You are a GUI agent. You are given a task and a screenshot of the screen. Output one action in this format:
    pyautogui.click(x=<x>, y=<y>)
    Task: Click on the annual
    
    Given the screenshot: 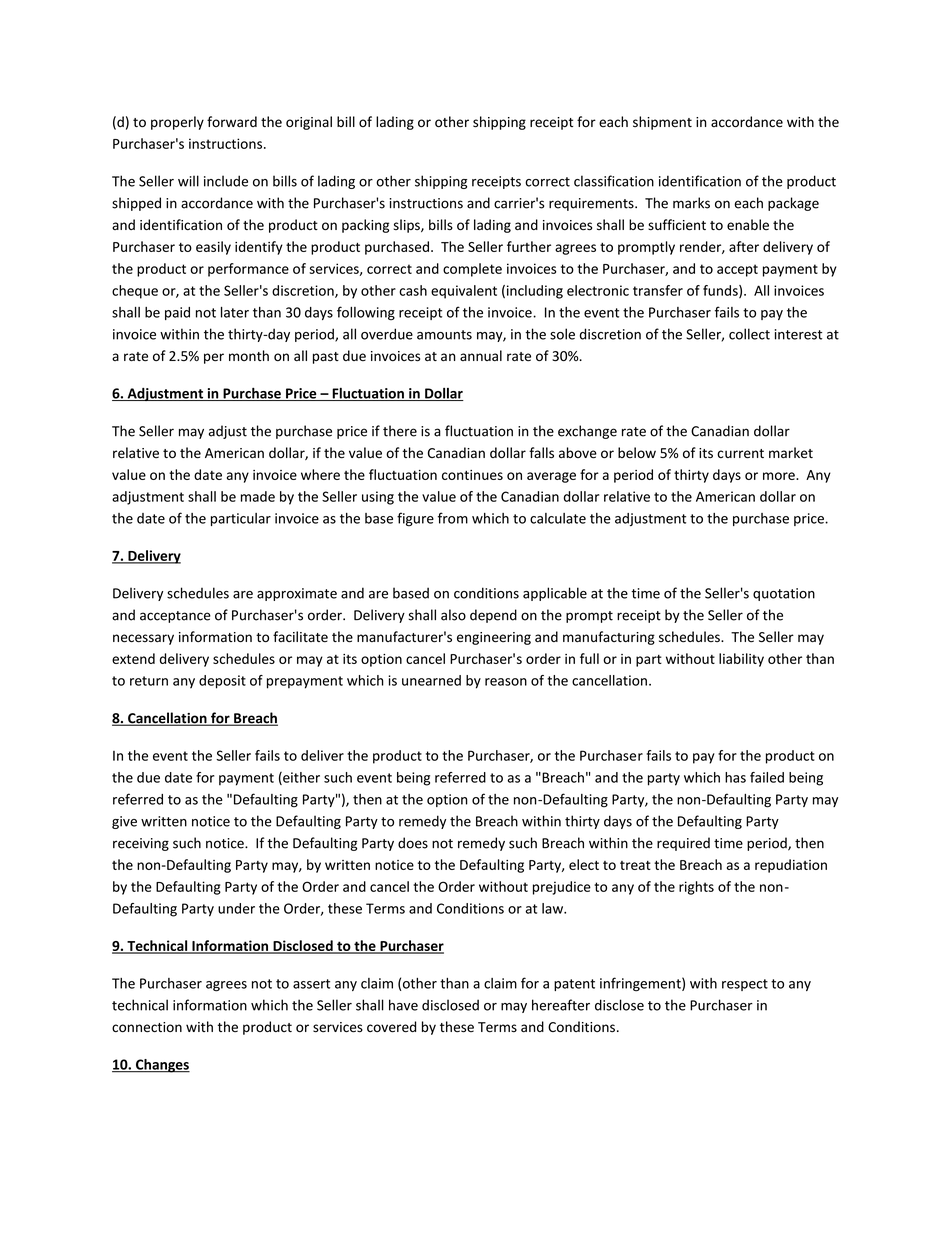 What is the action you would take?
    pyautogui.click(x=481, y=355)
